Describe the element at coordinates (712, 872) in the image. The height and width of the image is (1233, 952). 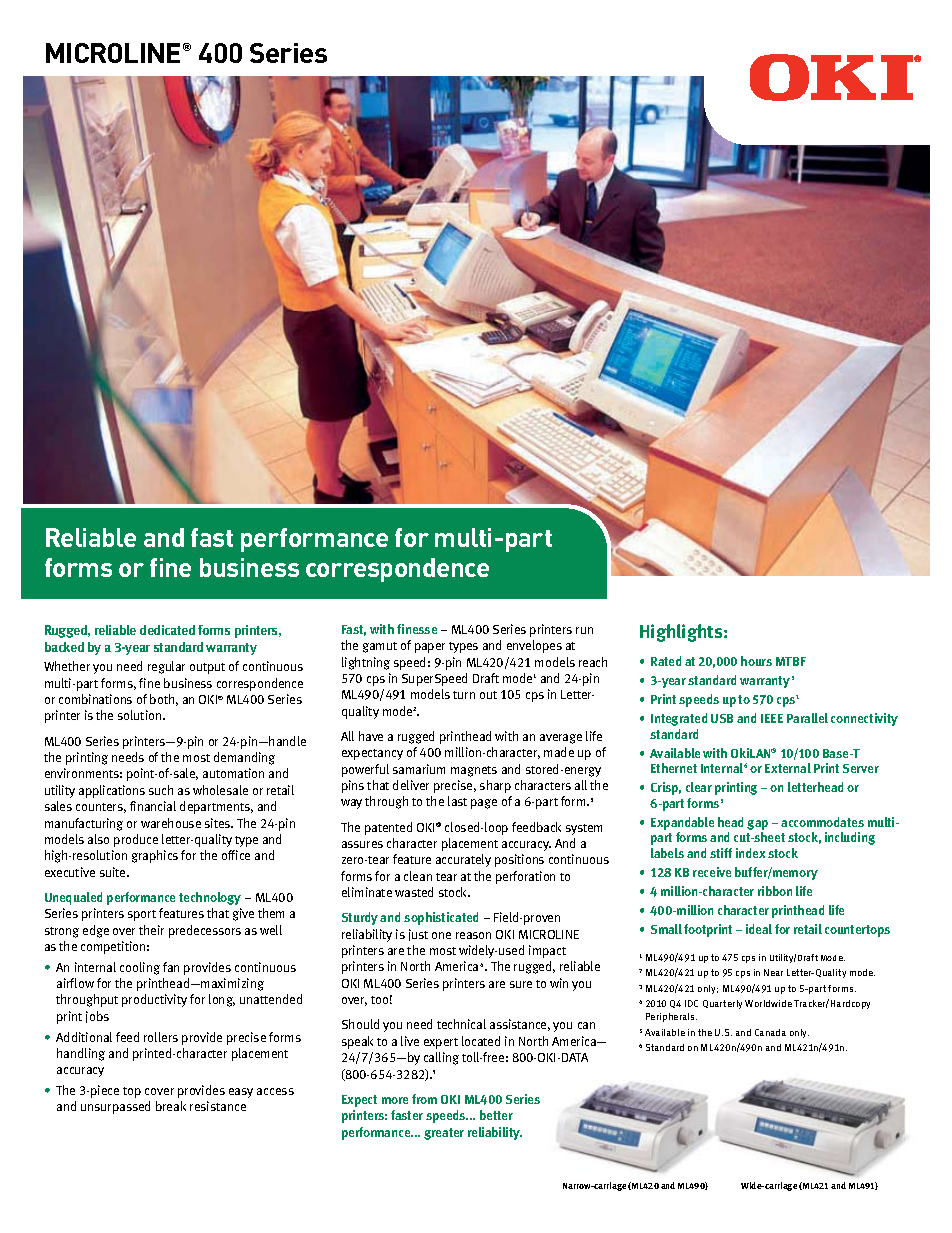
I see `receive` at that location.
